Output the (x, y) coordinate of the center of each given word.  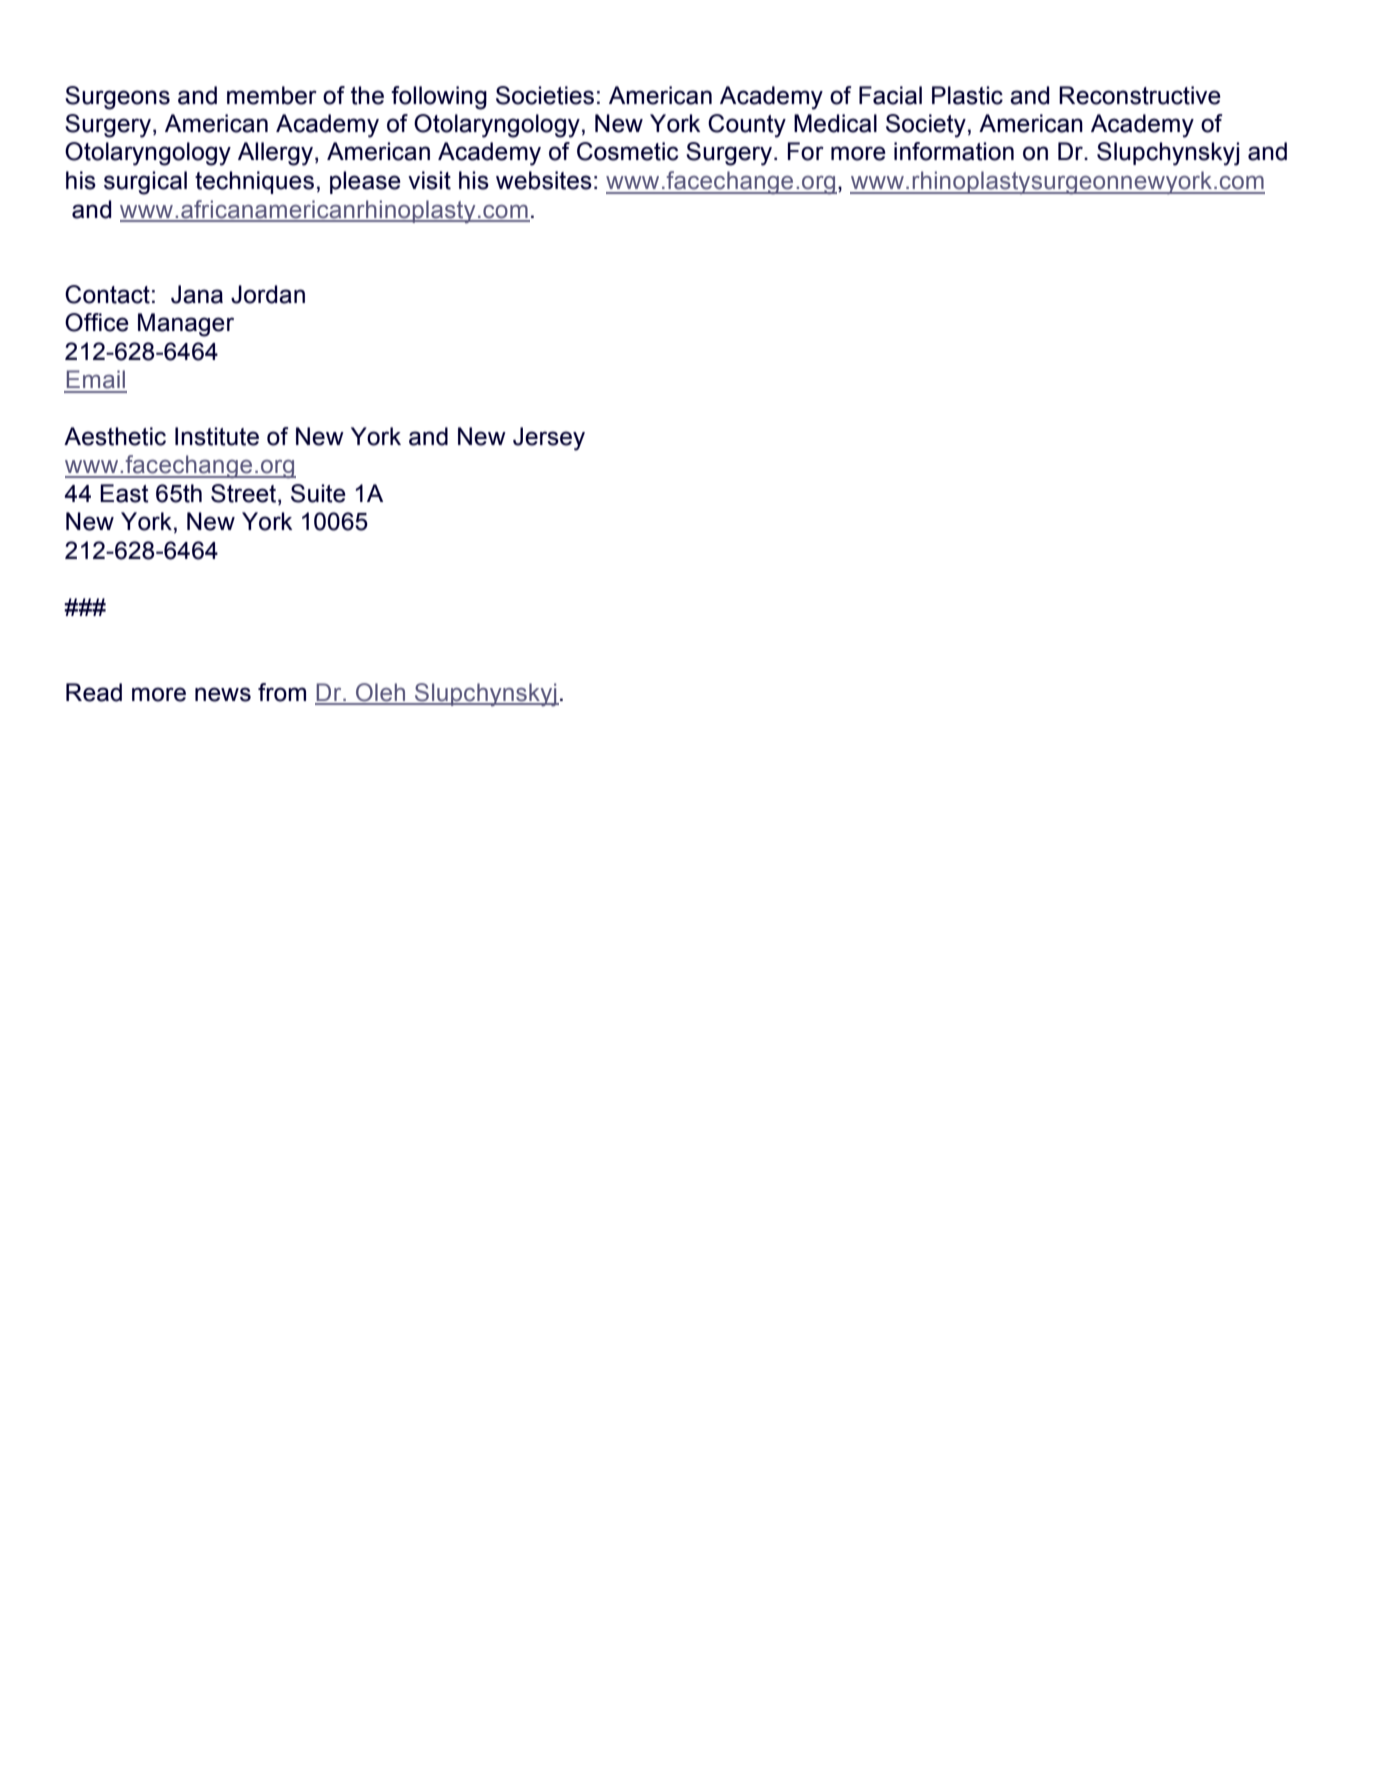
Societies (545, 95)
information (954, 151)
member (272, 95)
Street (245, 494)
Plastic (967, 95)
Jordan (268, 294)
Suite (318, 493)
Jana (197, 294)
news (223, 694)
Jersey (549, 439)
